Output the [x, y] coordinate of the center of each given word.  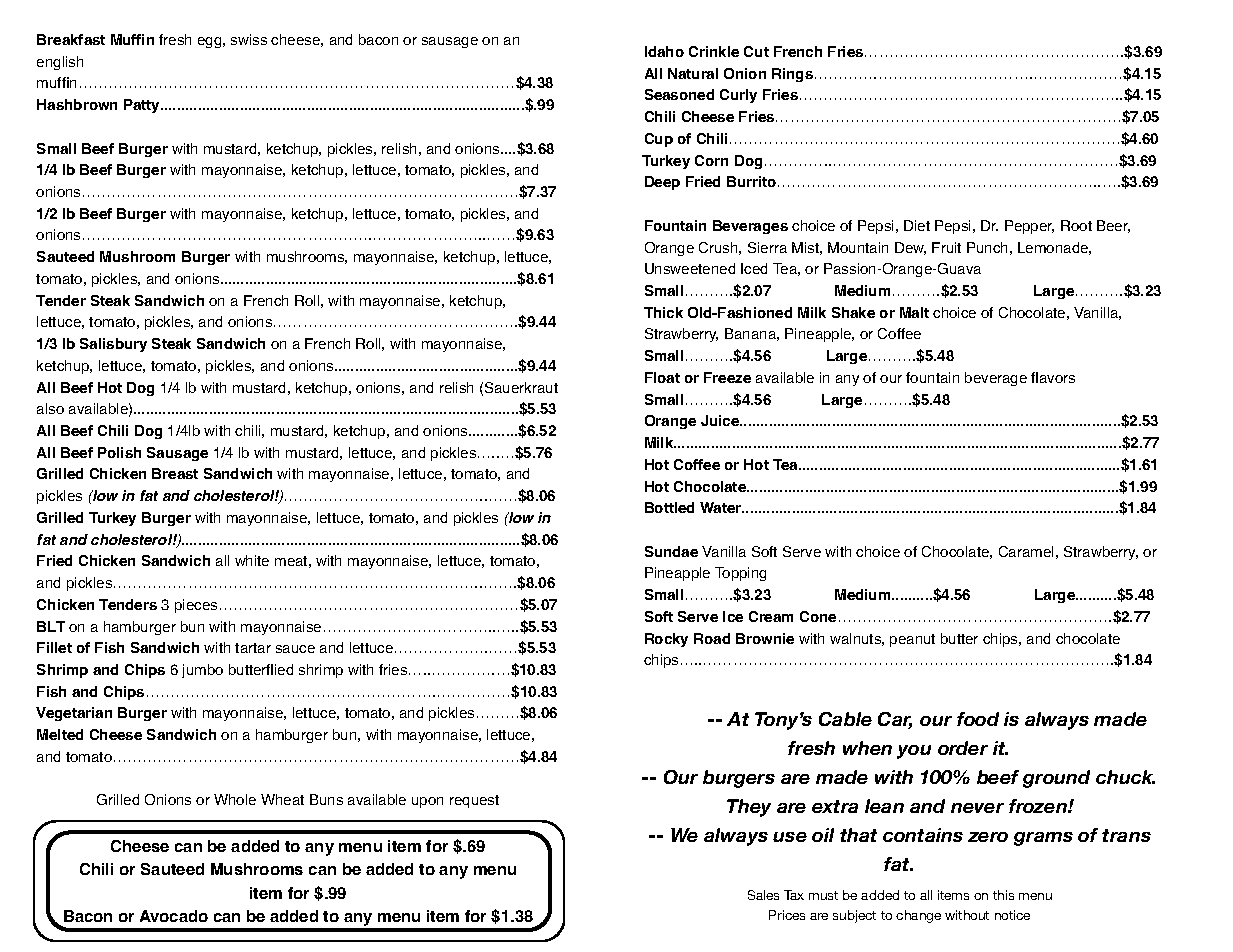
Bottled [669, 507]
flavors [1053, 377]
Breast [175, 473]
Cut [756, 51]
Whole [235, 799]
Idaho [664, 51]
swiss [249, 39]
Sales [763, 895]
